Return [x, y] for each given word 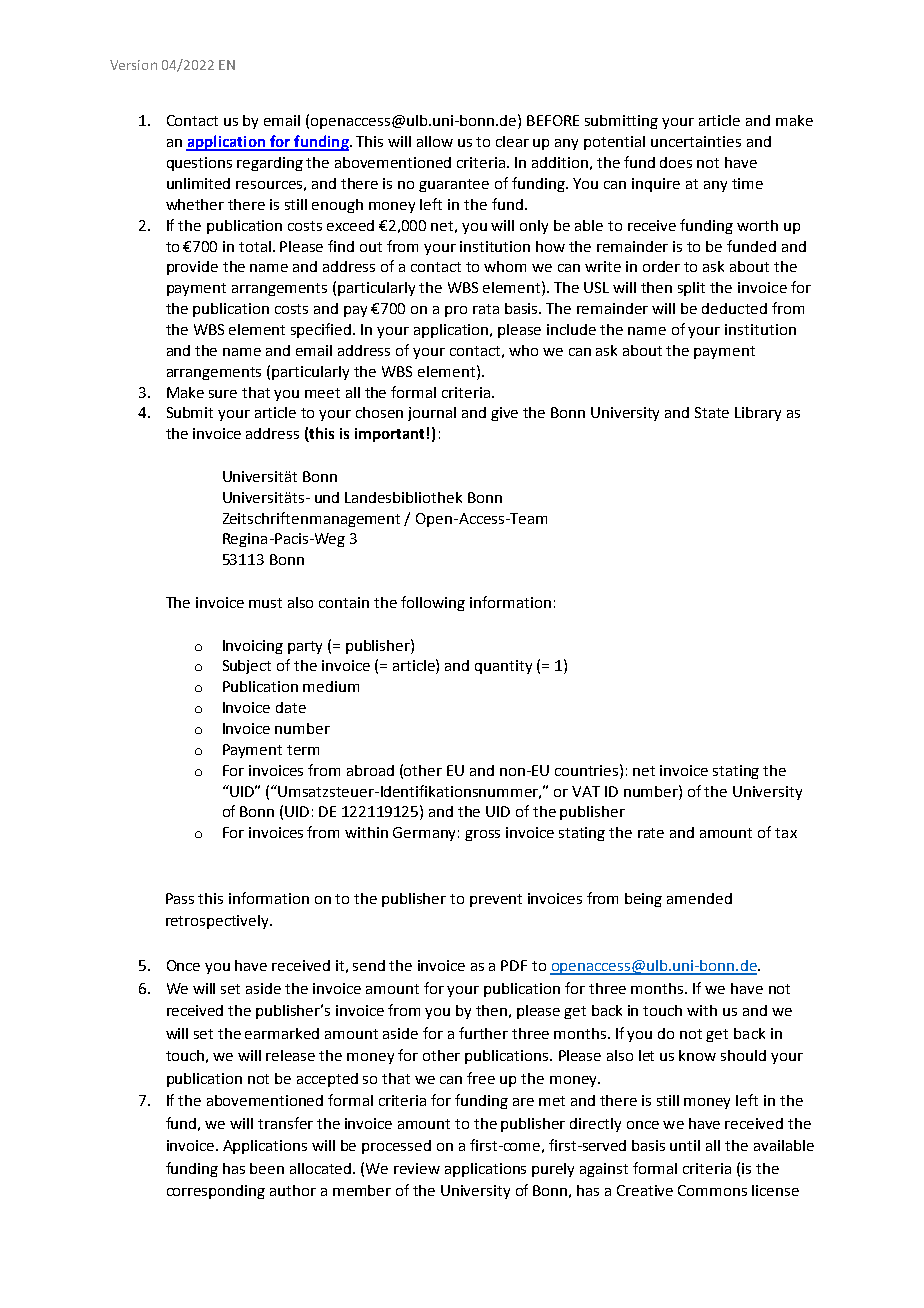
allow [435, 141]
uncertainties [696, 141]
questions [199, 164]
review [417, 1168]
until [685, 1145]
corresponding [216, 1192]
